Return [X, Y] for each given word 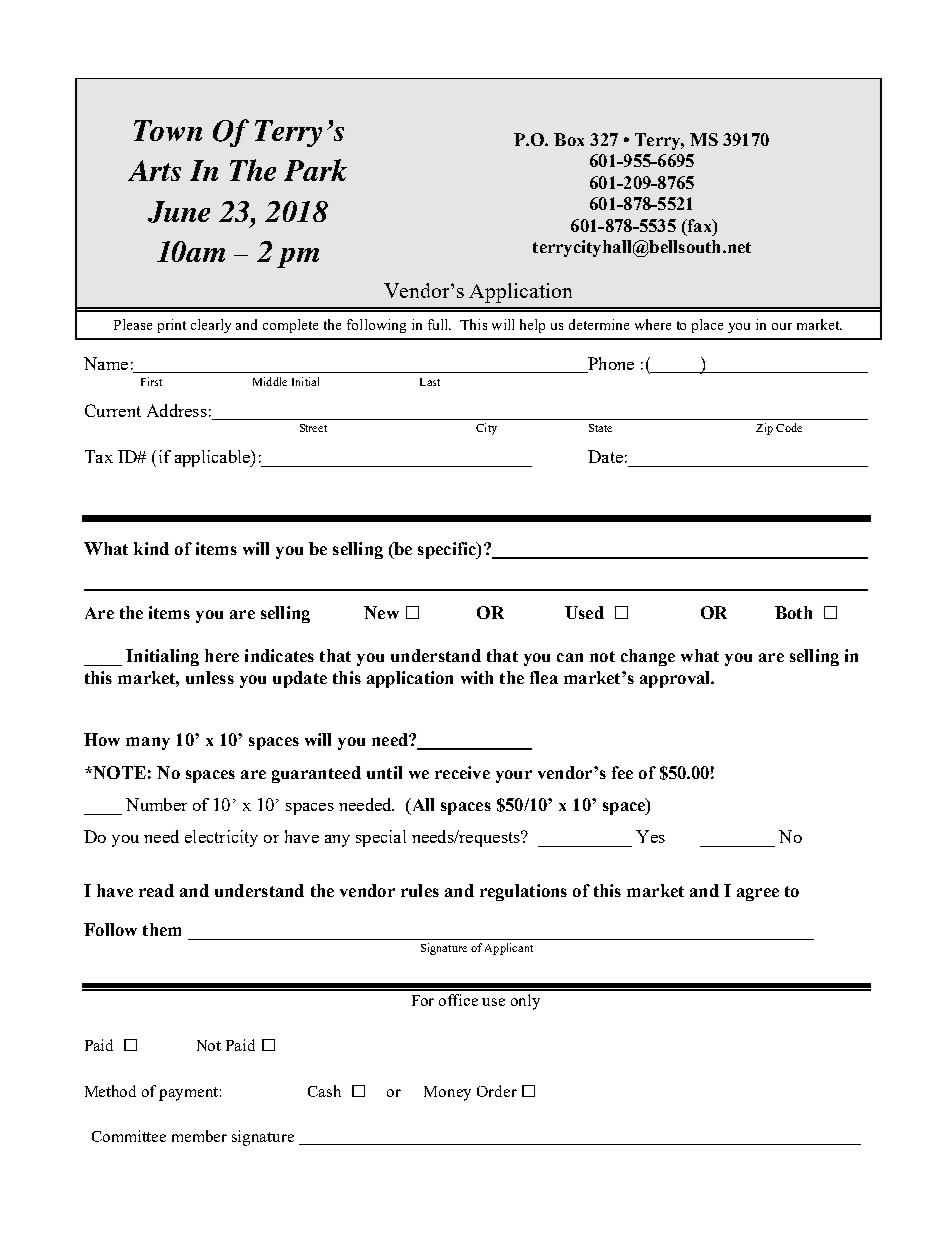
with [477, 677]
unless [210, 677]
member [199, 1136]
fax [699, 225]
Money [447, 1093]
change [648, 657]
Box [569, 139]
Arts [154, 170]
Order [497, 1091]
